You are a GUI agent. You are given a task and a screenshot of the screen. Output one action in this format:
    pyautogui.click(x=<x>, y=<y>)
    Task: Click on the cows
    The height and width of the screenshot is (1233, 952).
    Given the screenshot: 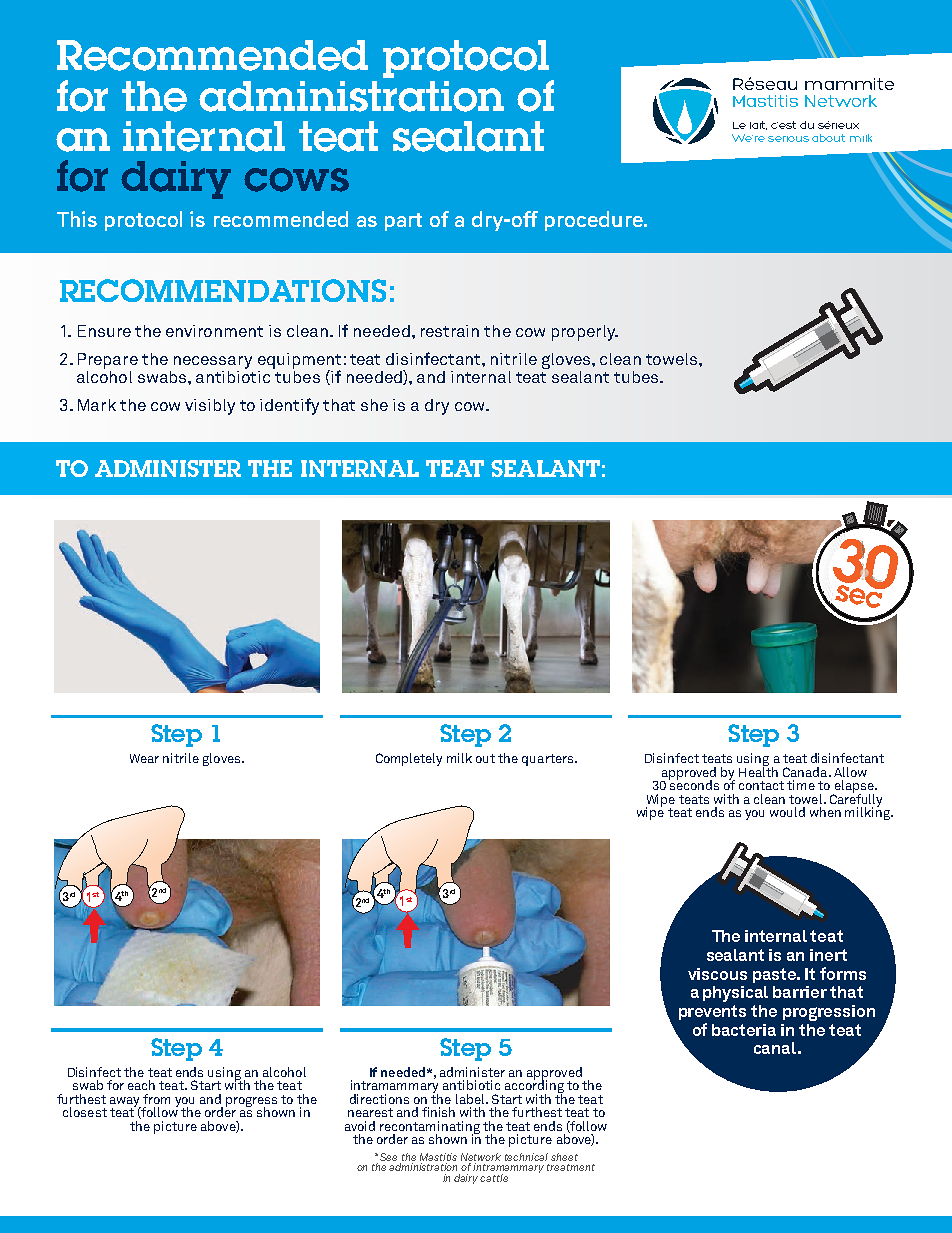 What is the action you would take?
    pyautogui.click(x=296, y=180)
